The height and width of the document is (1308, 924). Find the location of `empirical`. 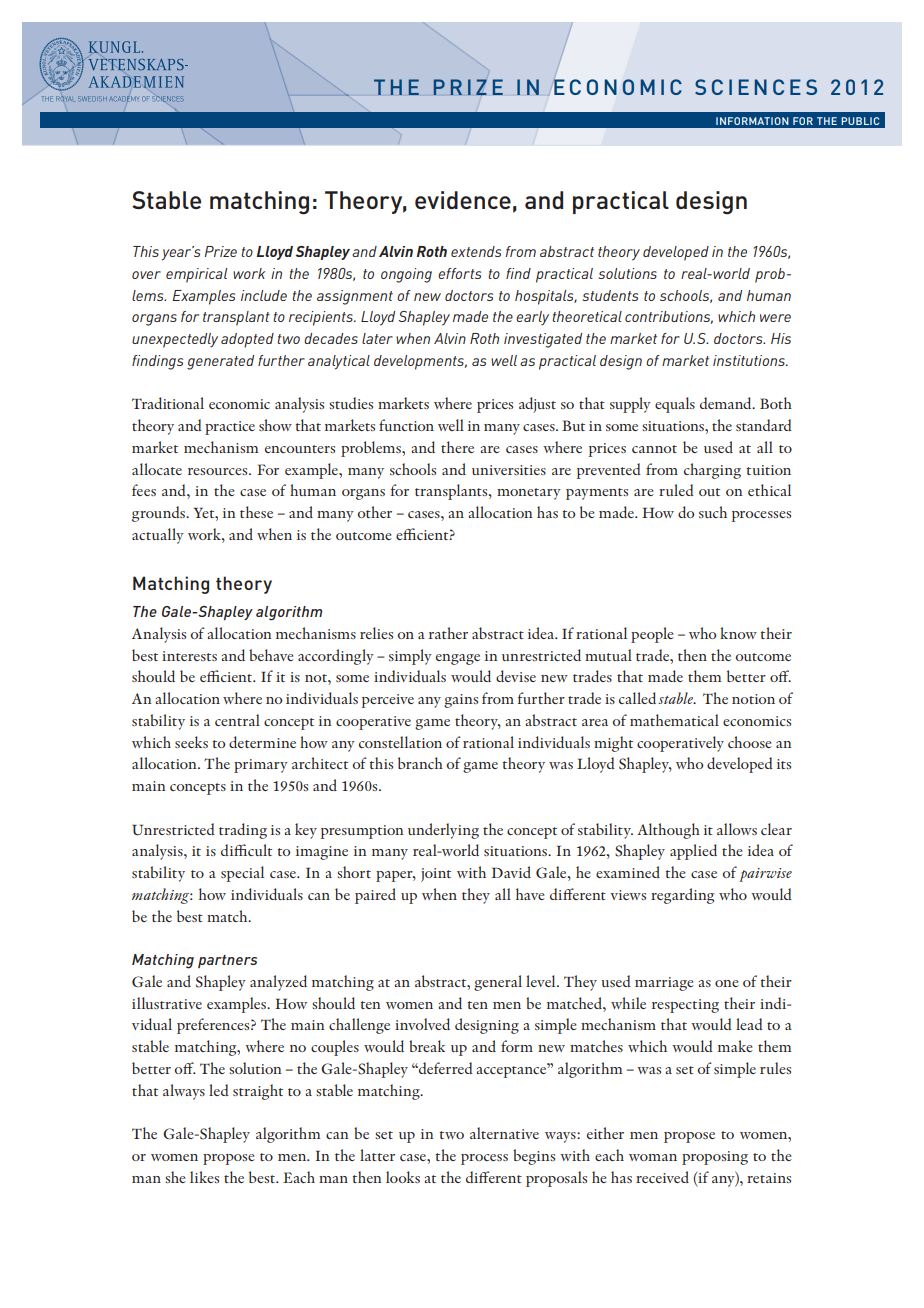

empirical is located at coordinates (196, 275).
